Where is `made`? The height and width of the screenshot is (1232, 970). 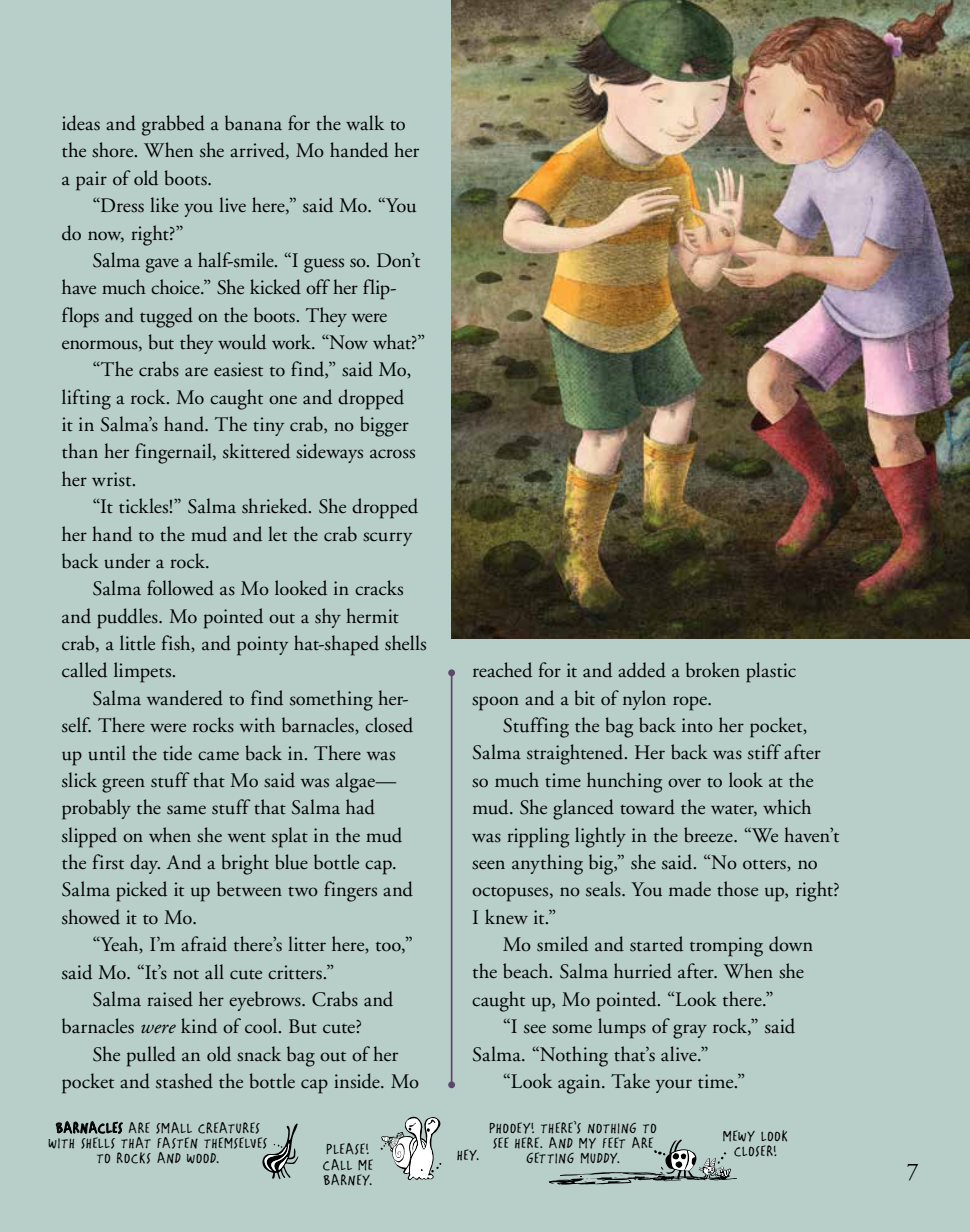 made is located at coordinates (690, 889).
